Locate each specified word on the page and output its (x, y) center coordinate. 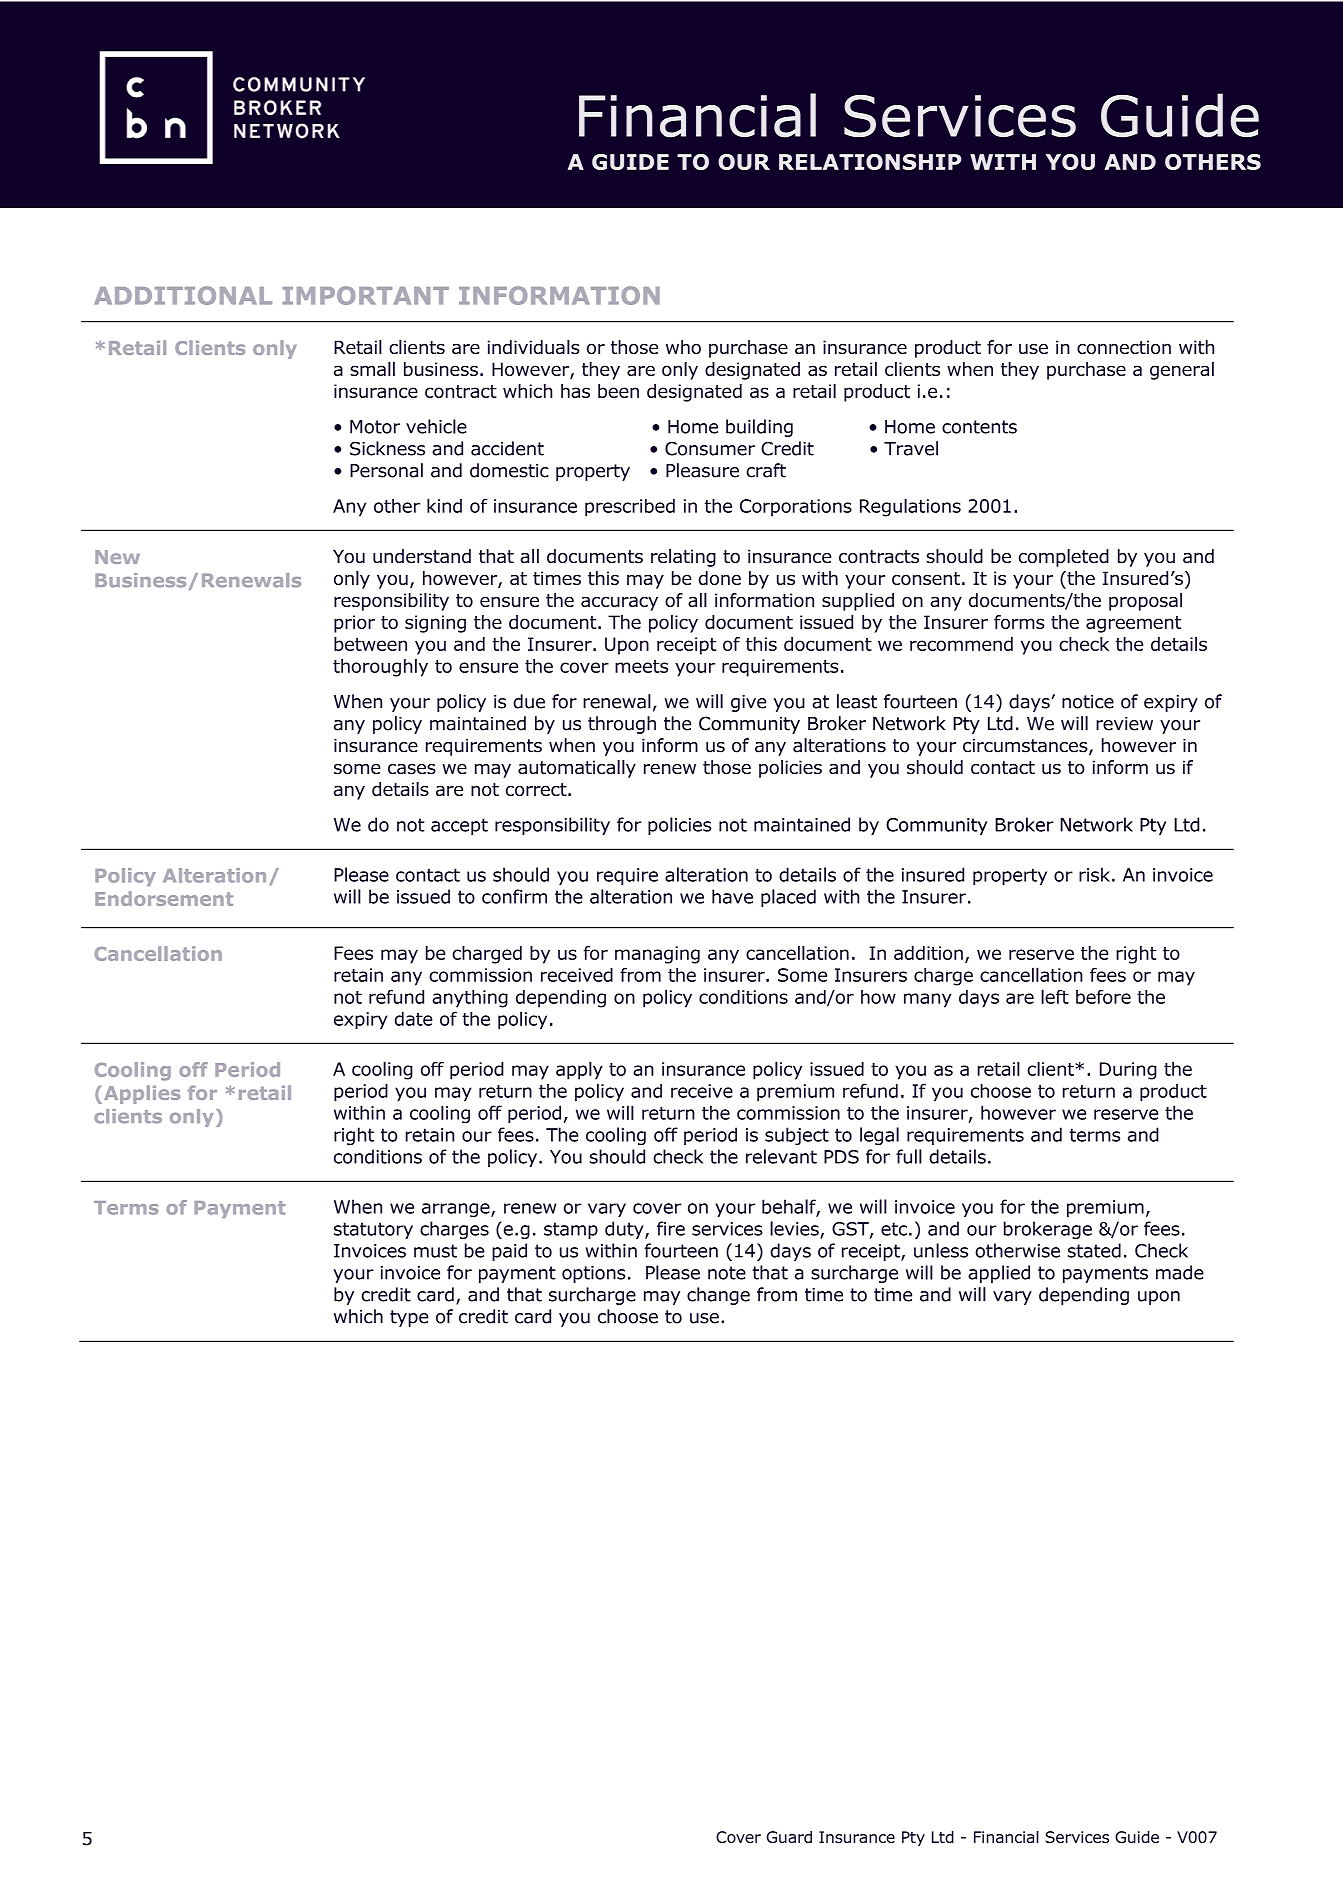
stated (1094, 1250)
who (683, 347)
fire (671, 1228)
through (622, 725)
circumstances (1026, 746)
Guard (789, 1837)
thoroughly (380, 667)
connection (1124, 347)
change (718, 1296)
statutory (373, 1230)
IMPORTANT (365, 295)
